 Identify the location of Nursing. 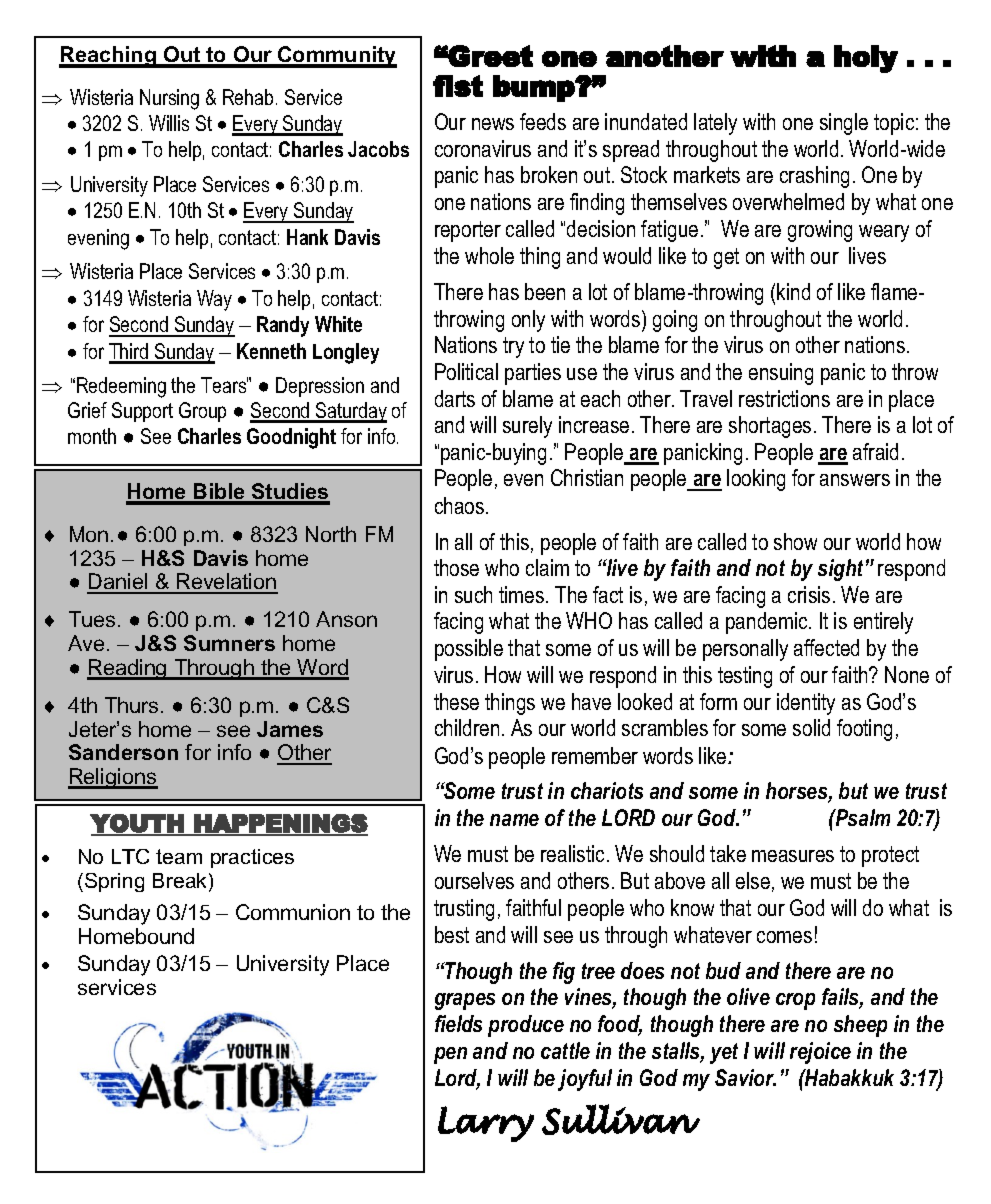
(169, 99).
